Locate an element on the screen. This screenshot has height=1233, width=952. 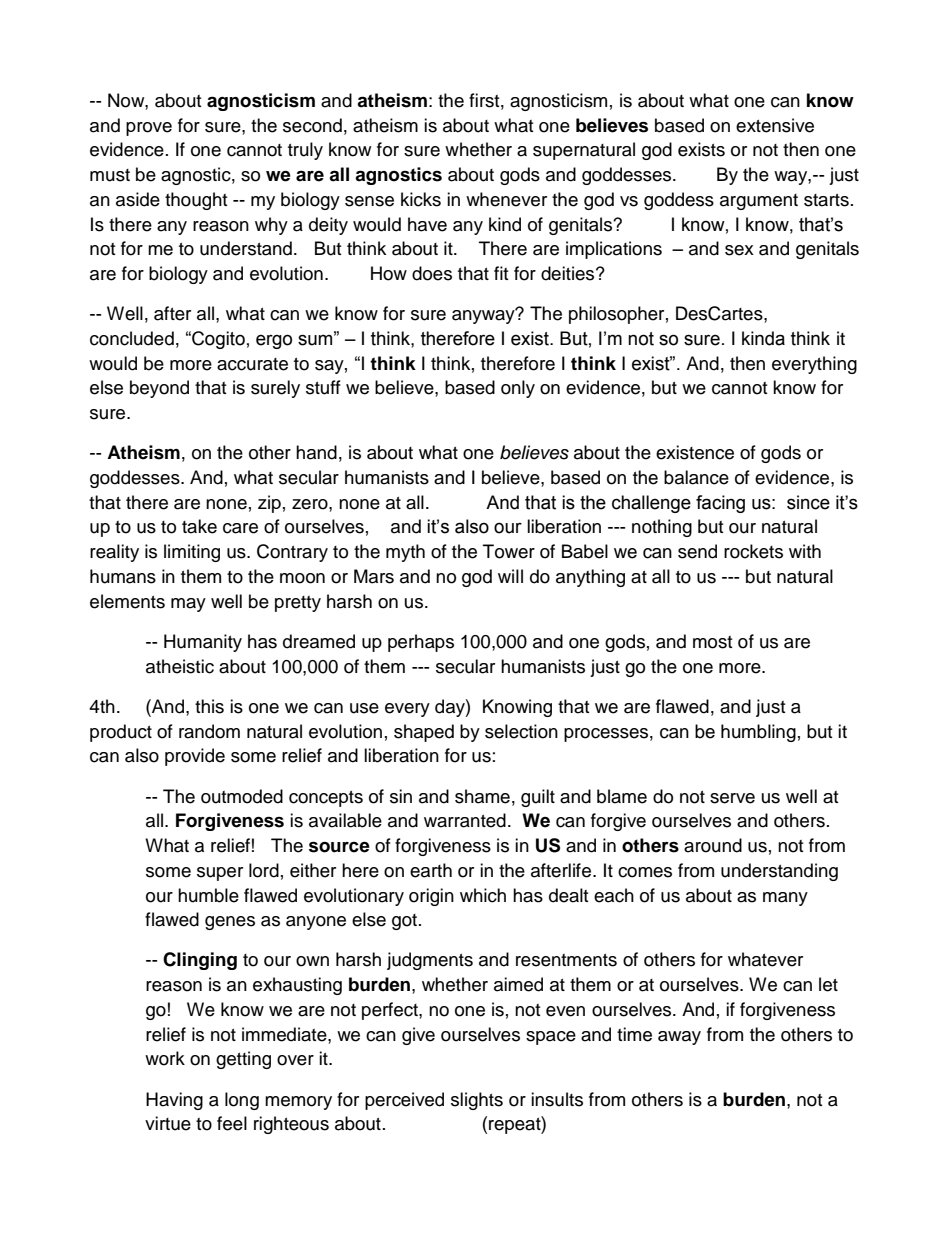
whenever is located at coordinates (506, 199).
